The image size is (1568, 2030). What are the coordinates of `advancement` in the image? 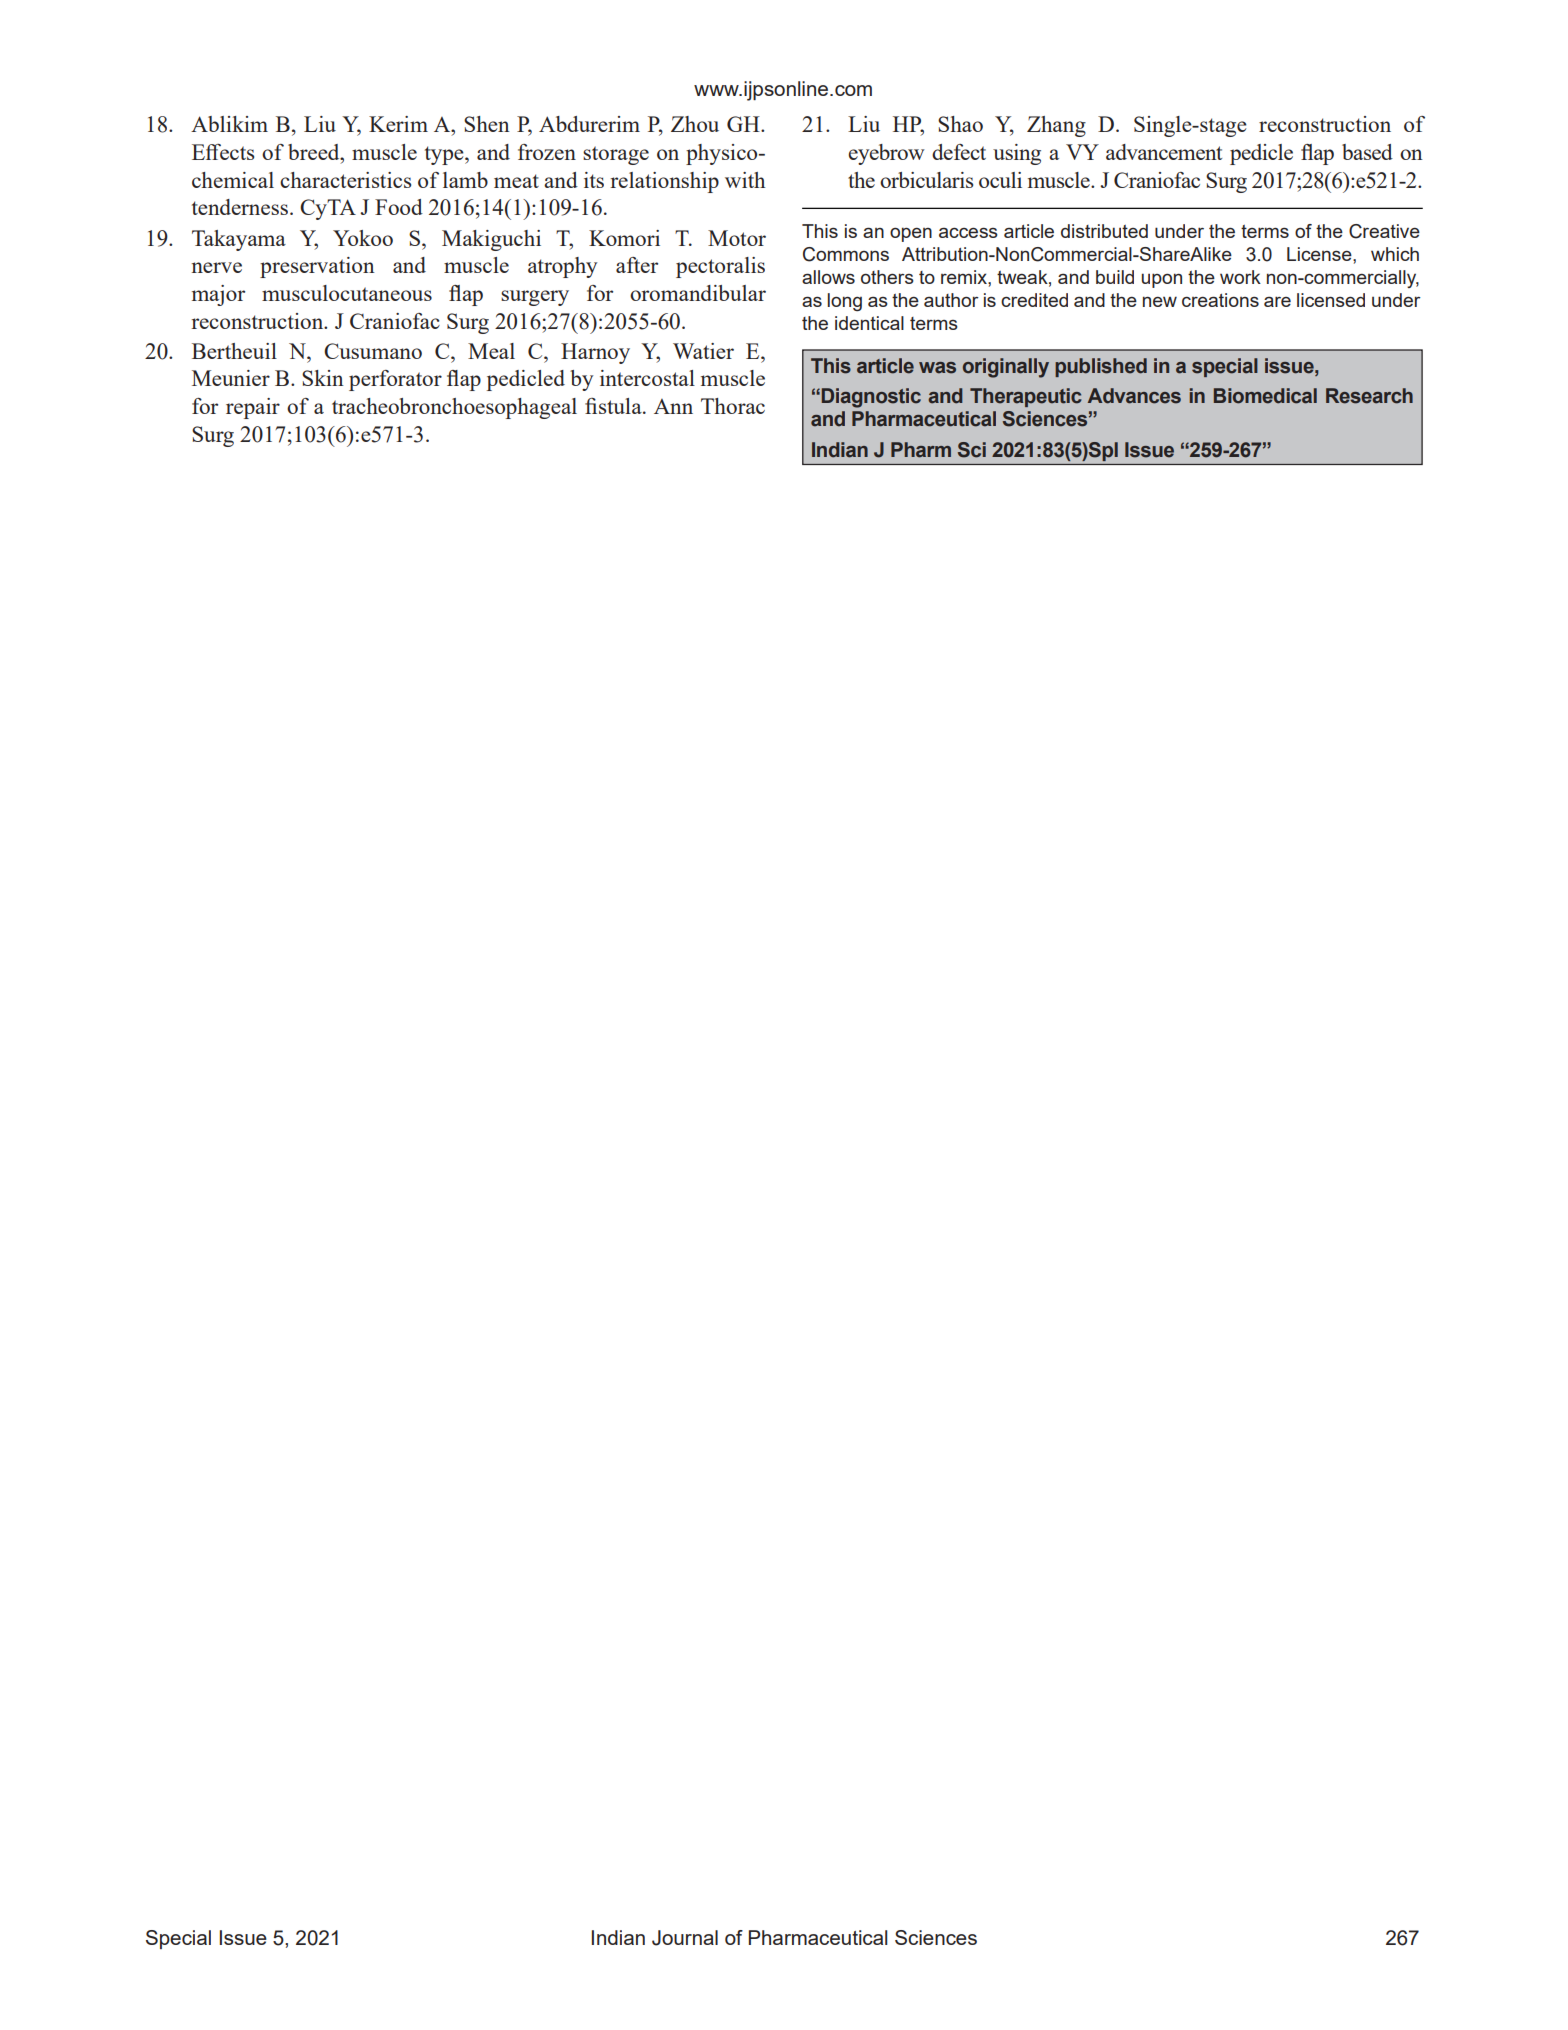 It's located at (1164, 152).
